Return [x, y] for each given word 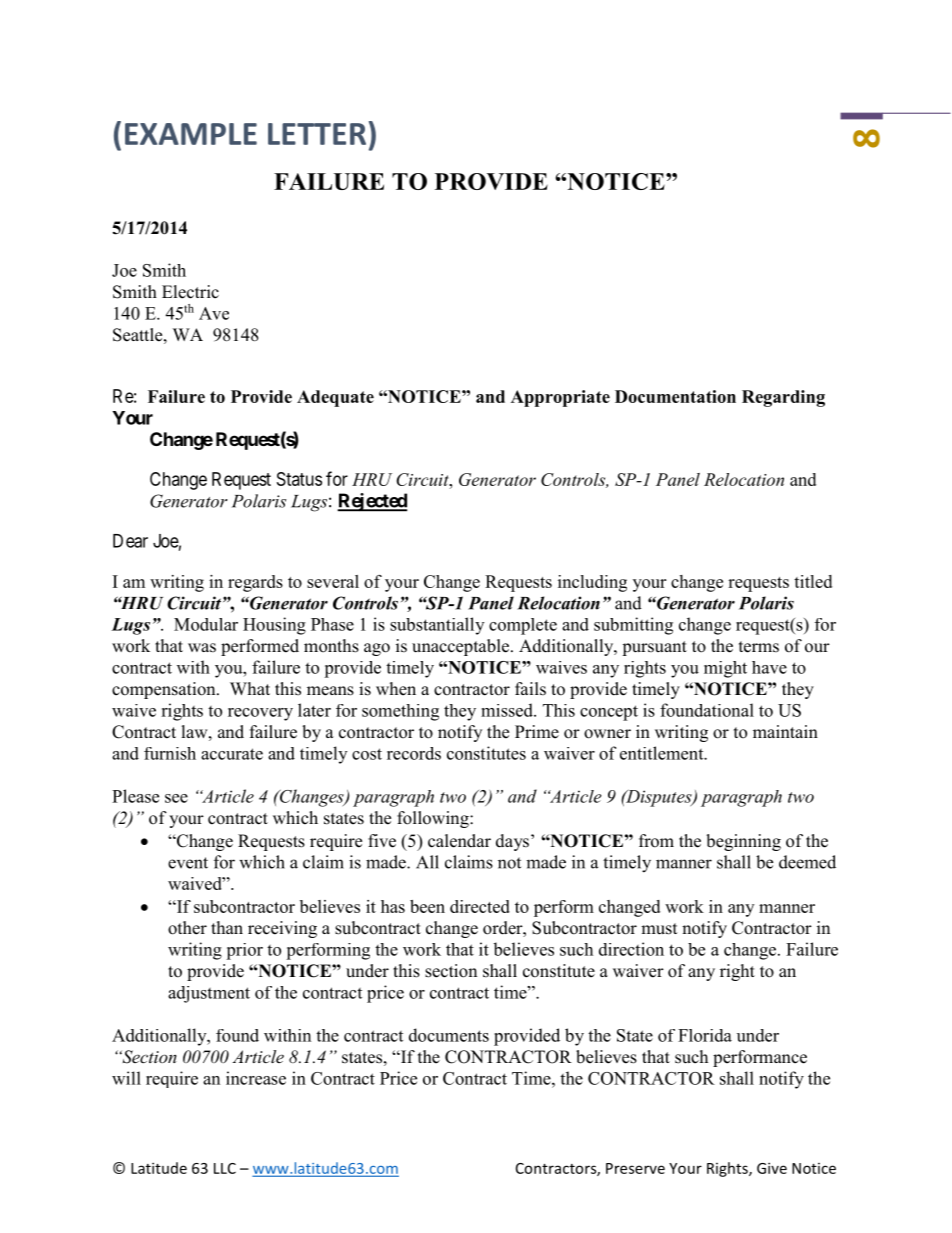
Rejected [372, 502]
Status [299, 479]
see [176, 798]
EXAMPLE [191, 134]
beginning [743, 842]
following [434, 819]
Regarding [783, 398]
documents [449, 1035]
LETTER [317, 134]
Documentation [675, 396]
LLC [225, 1168]
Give [772, 1168]
